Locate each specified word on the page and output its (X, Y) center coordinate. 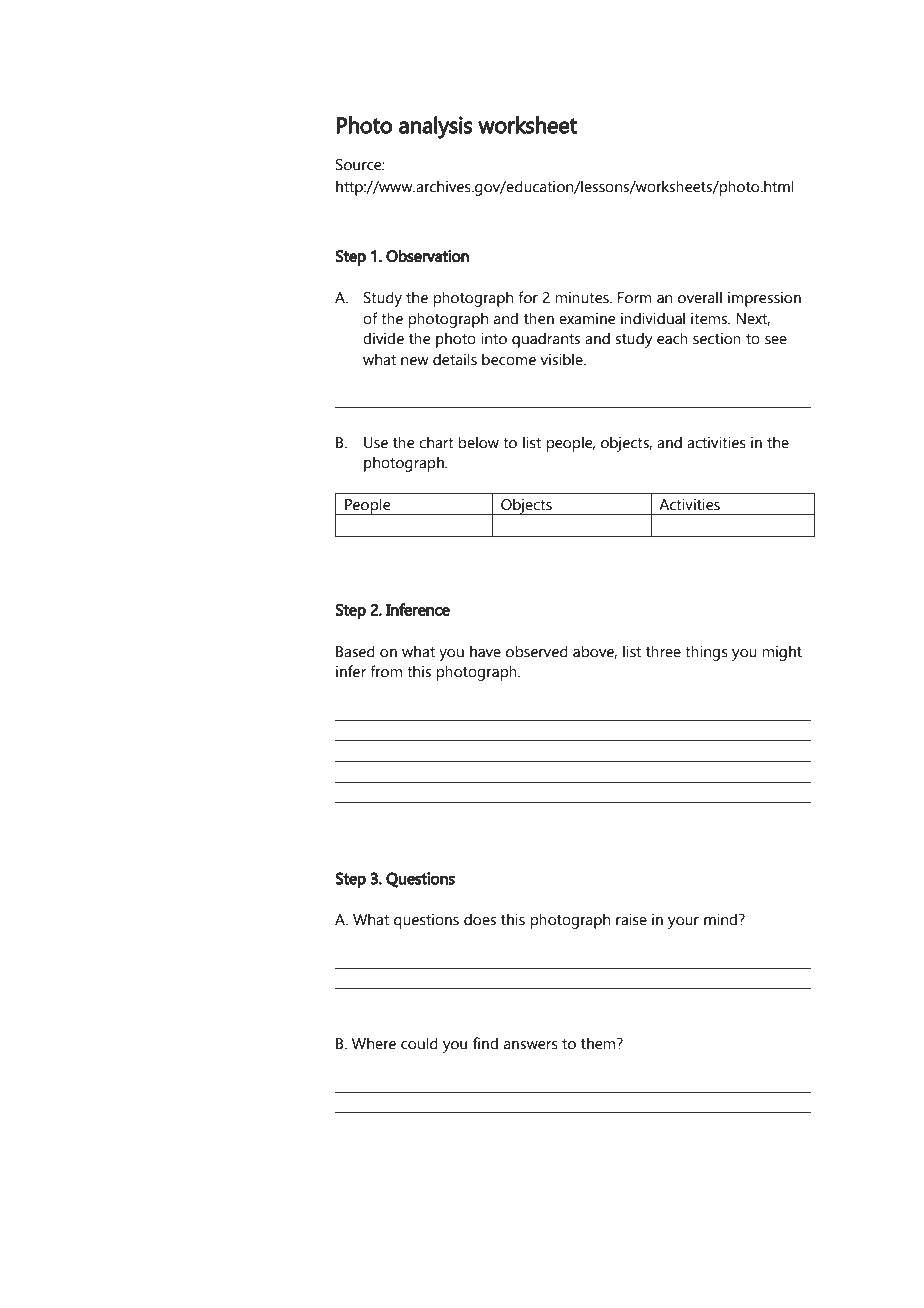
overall (700, 297)
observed (537, 651)
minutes (583, 297)
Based (355, 651)
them (599, 1043)
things (706, 653)
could (419, 1043)
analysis (436, 127)
